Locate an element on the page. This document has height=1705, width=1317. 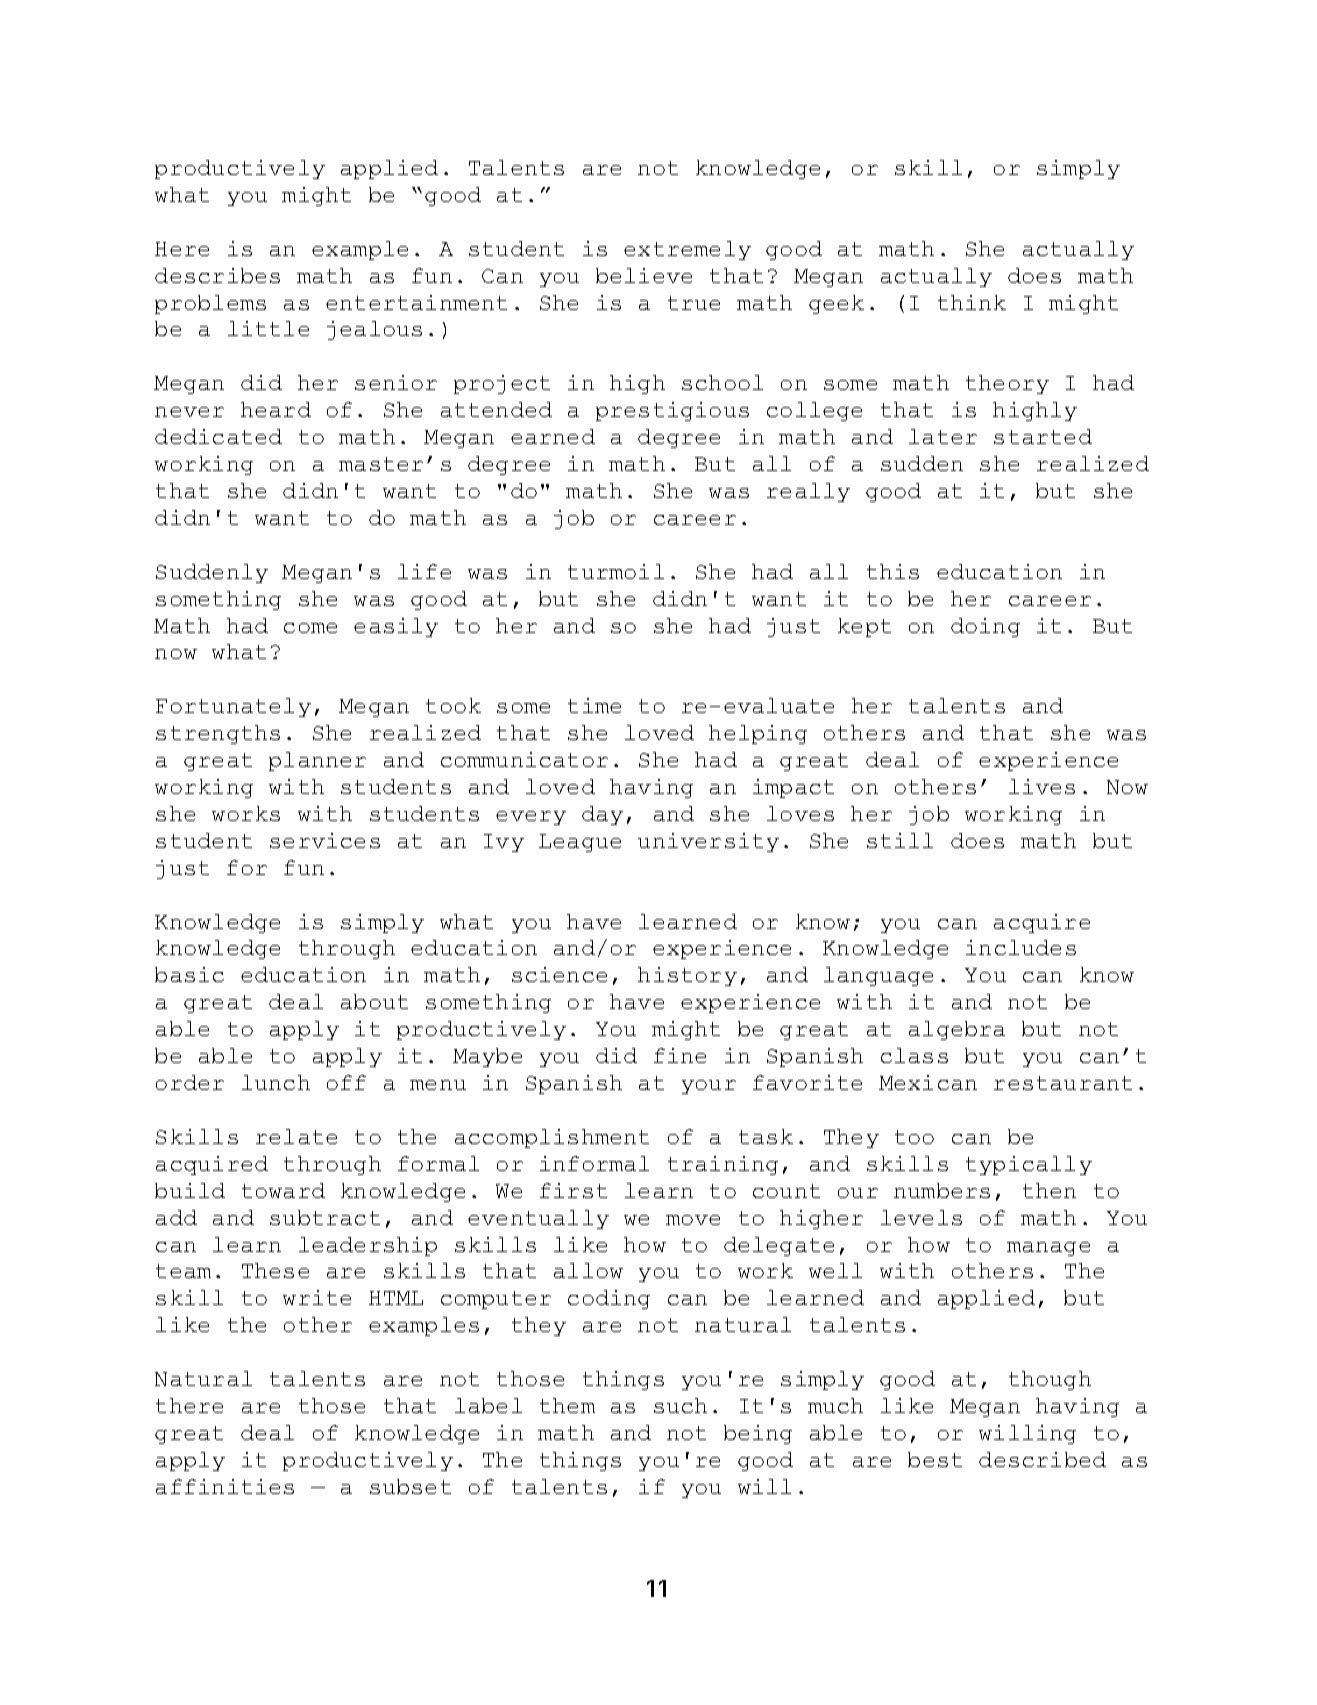
believe is located at coordinates (644, 275).
